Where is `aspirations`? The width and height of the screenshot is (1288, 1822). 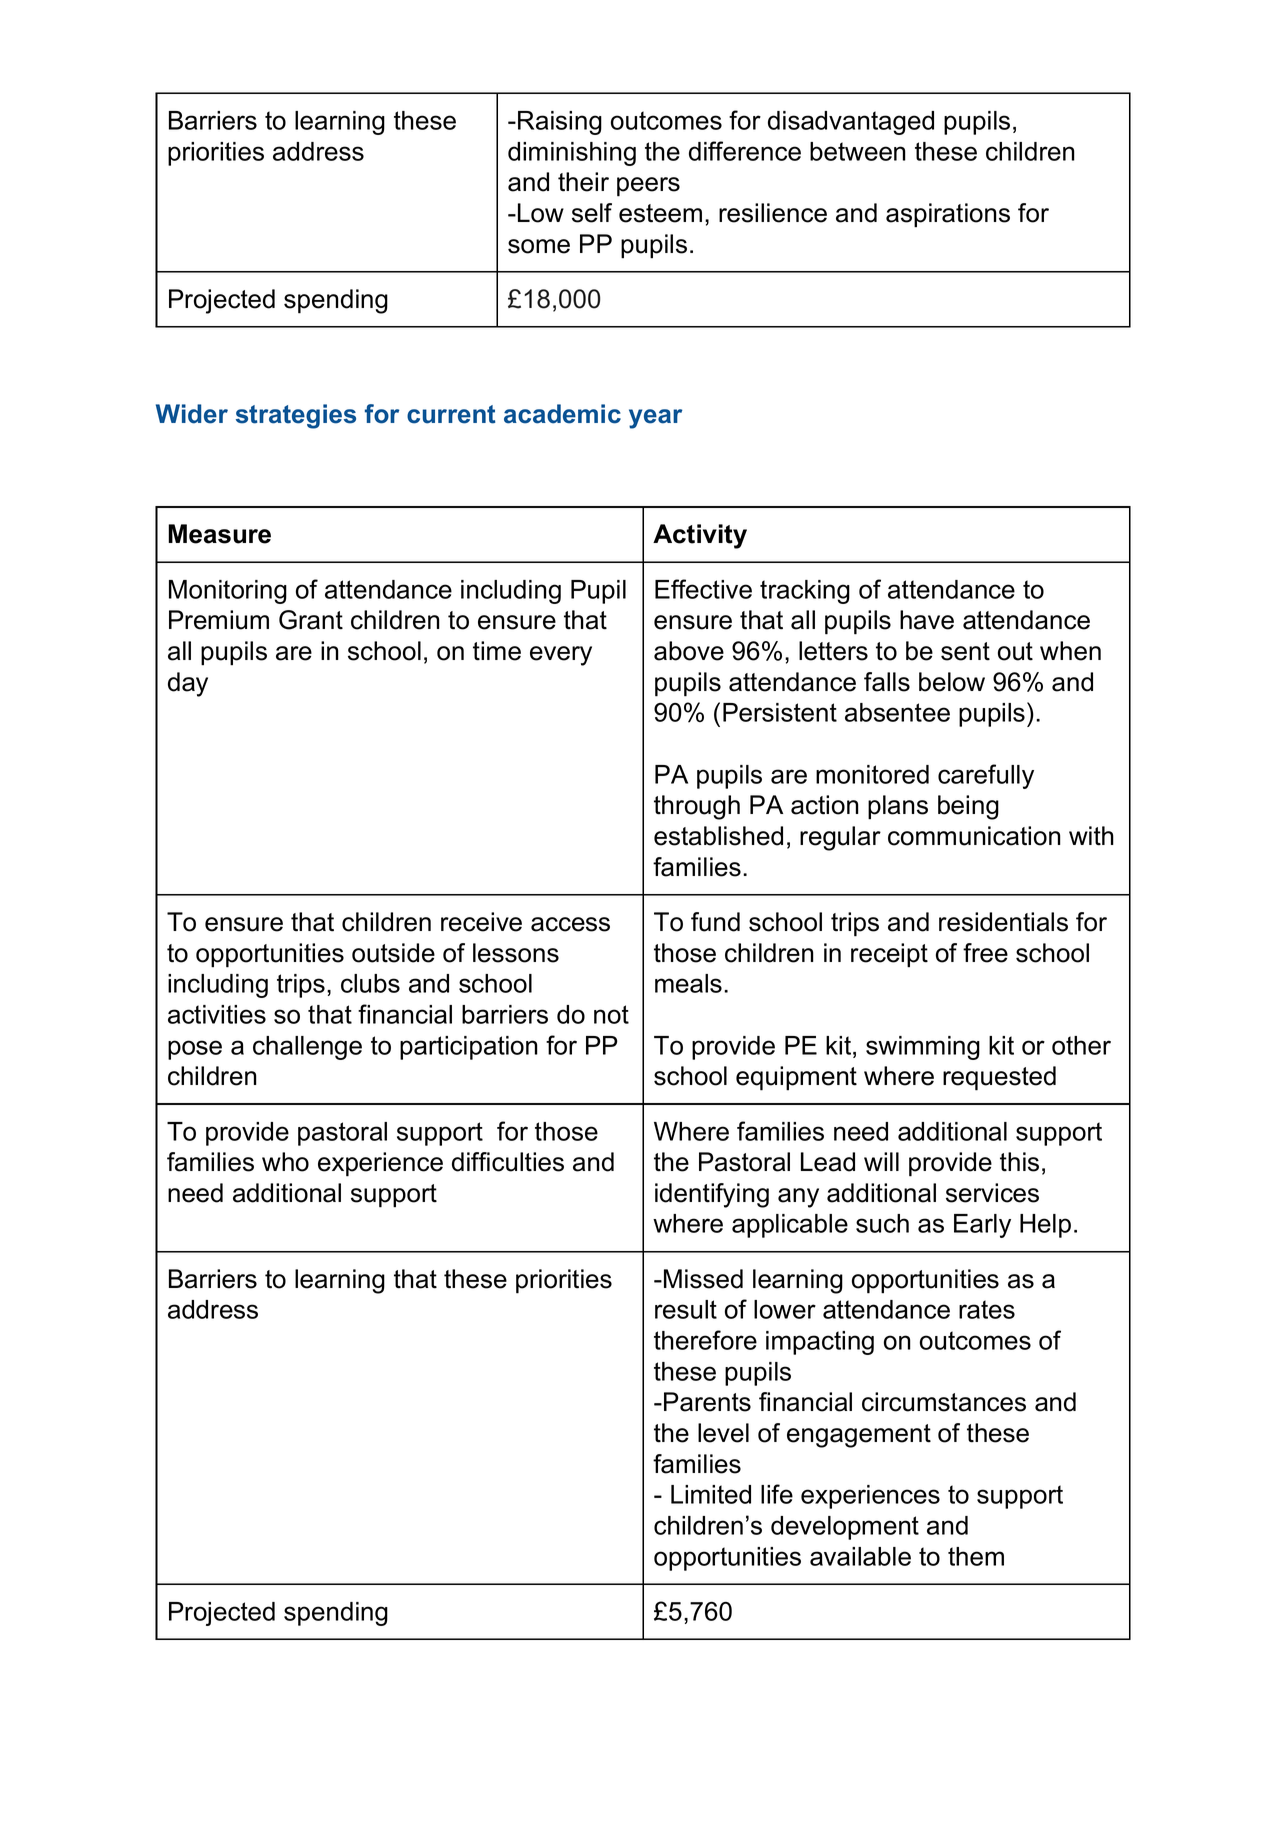
aspirations is located at coordinates (948, 215).
